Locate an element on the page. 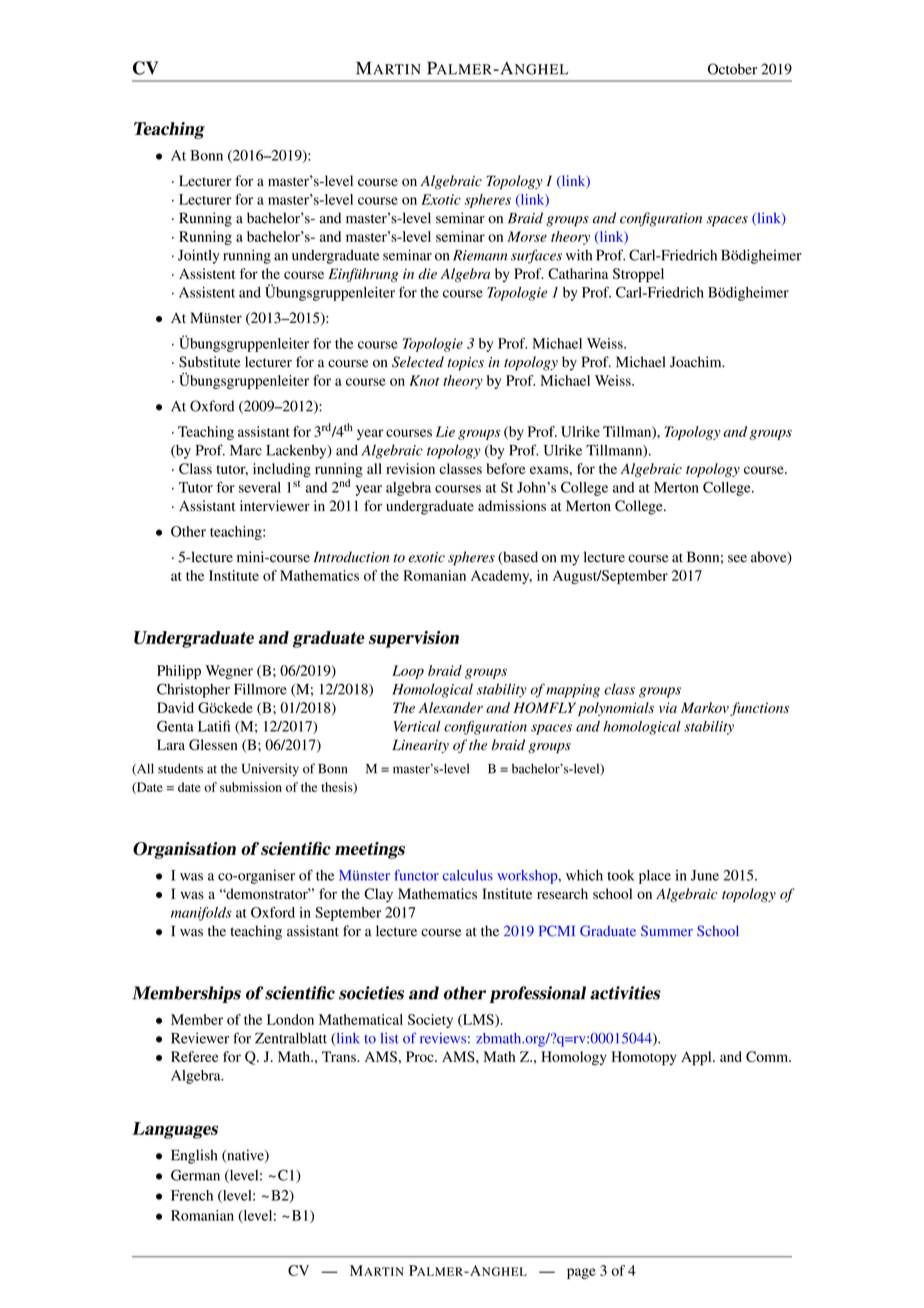 This page has width=924, height=1308. French is located at coordinates (192, 1195).
